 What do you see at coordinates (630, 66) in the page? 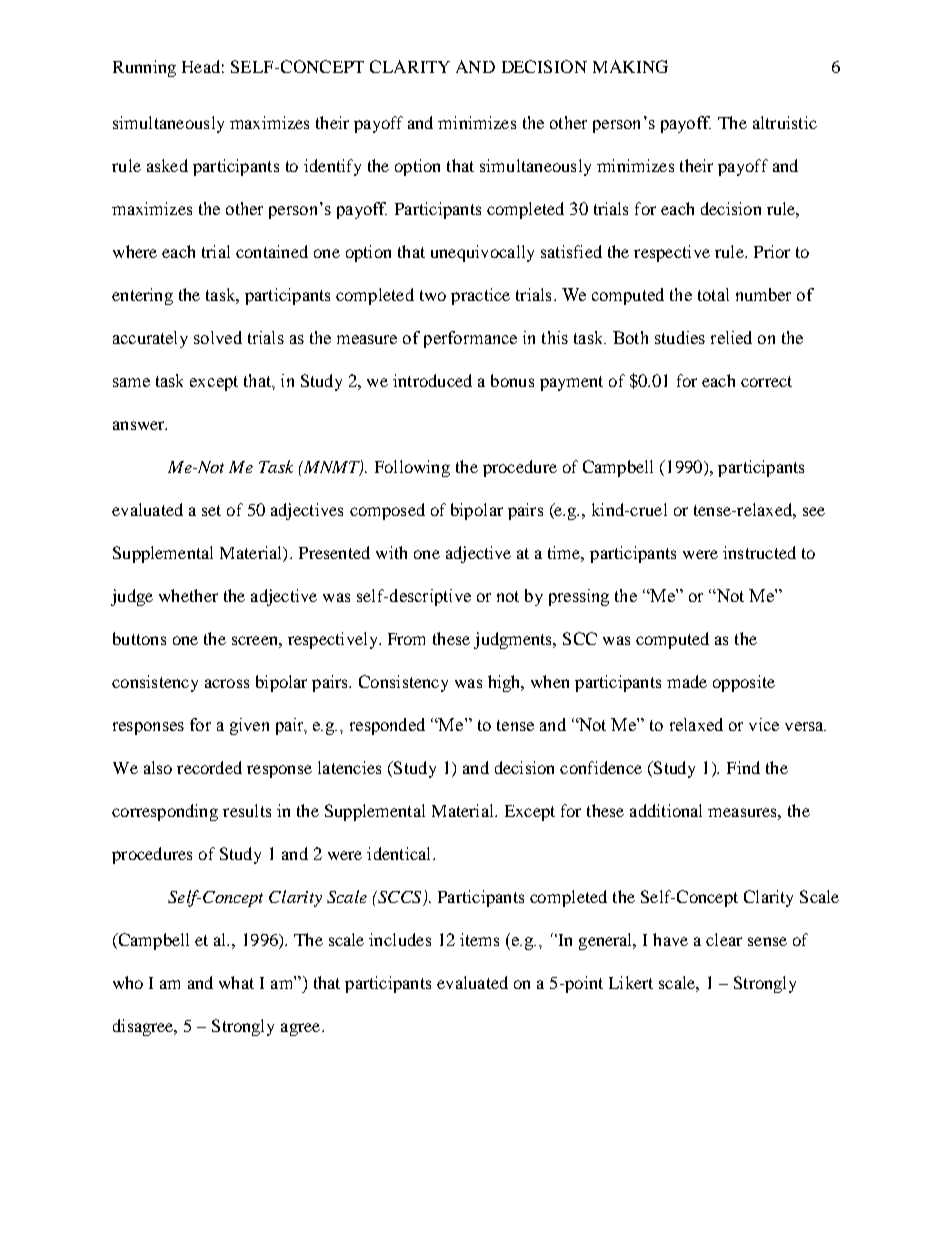
I see `MAKING` at bounding box center [630, 66].
